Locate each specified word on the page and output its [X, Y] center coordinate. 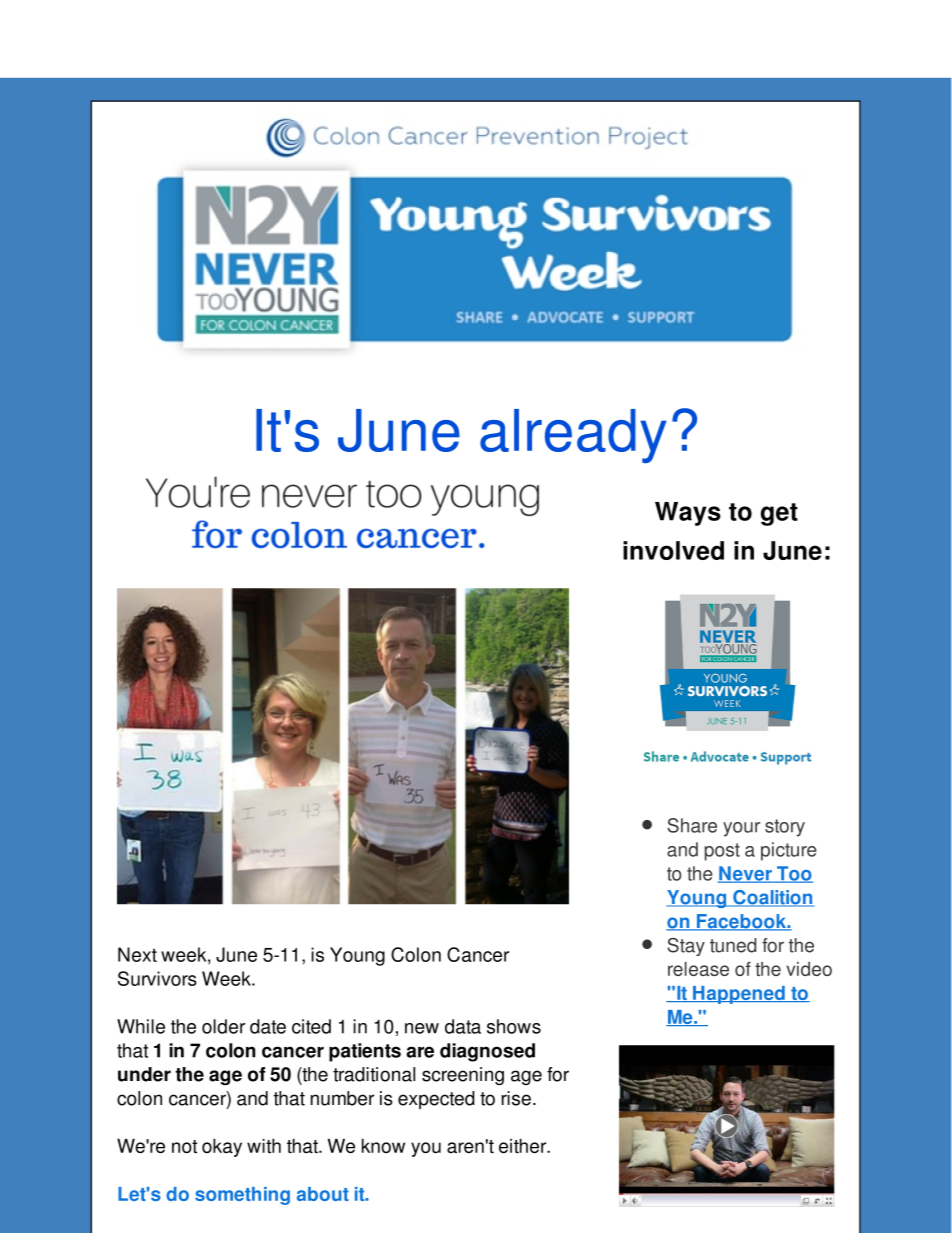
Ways [688, 514]
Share [692, 825]
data [463, 1026]
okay [222, 1147]
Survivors [157, 978]
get [779, 514]
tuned [733, 945]
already [573, 436]
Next [137, 954]
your [741, 829]
